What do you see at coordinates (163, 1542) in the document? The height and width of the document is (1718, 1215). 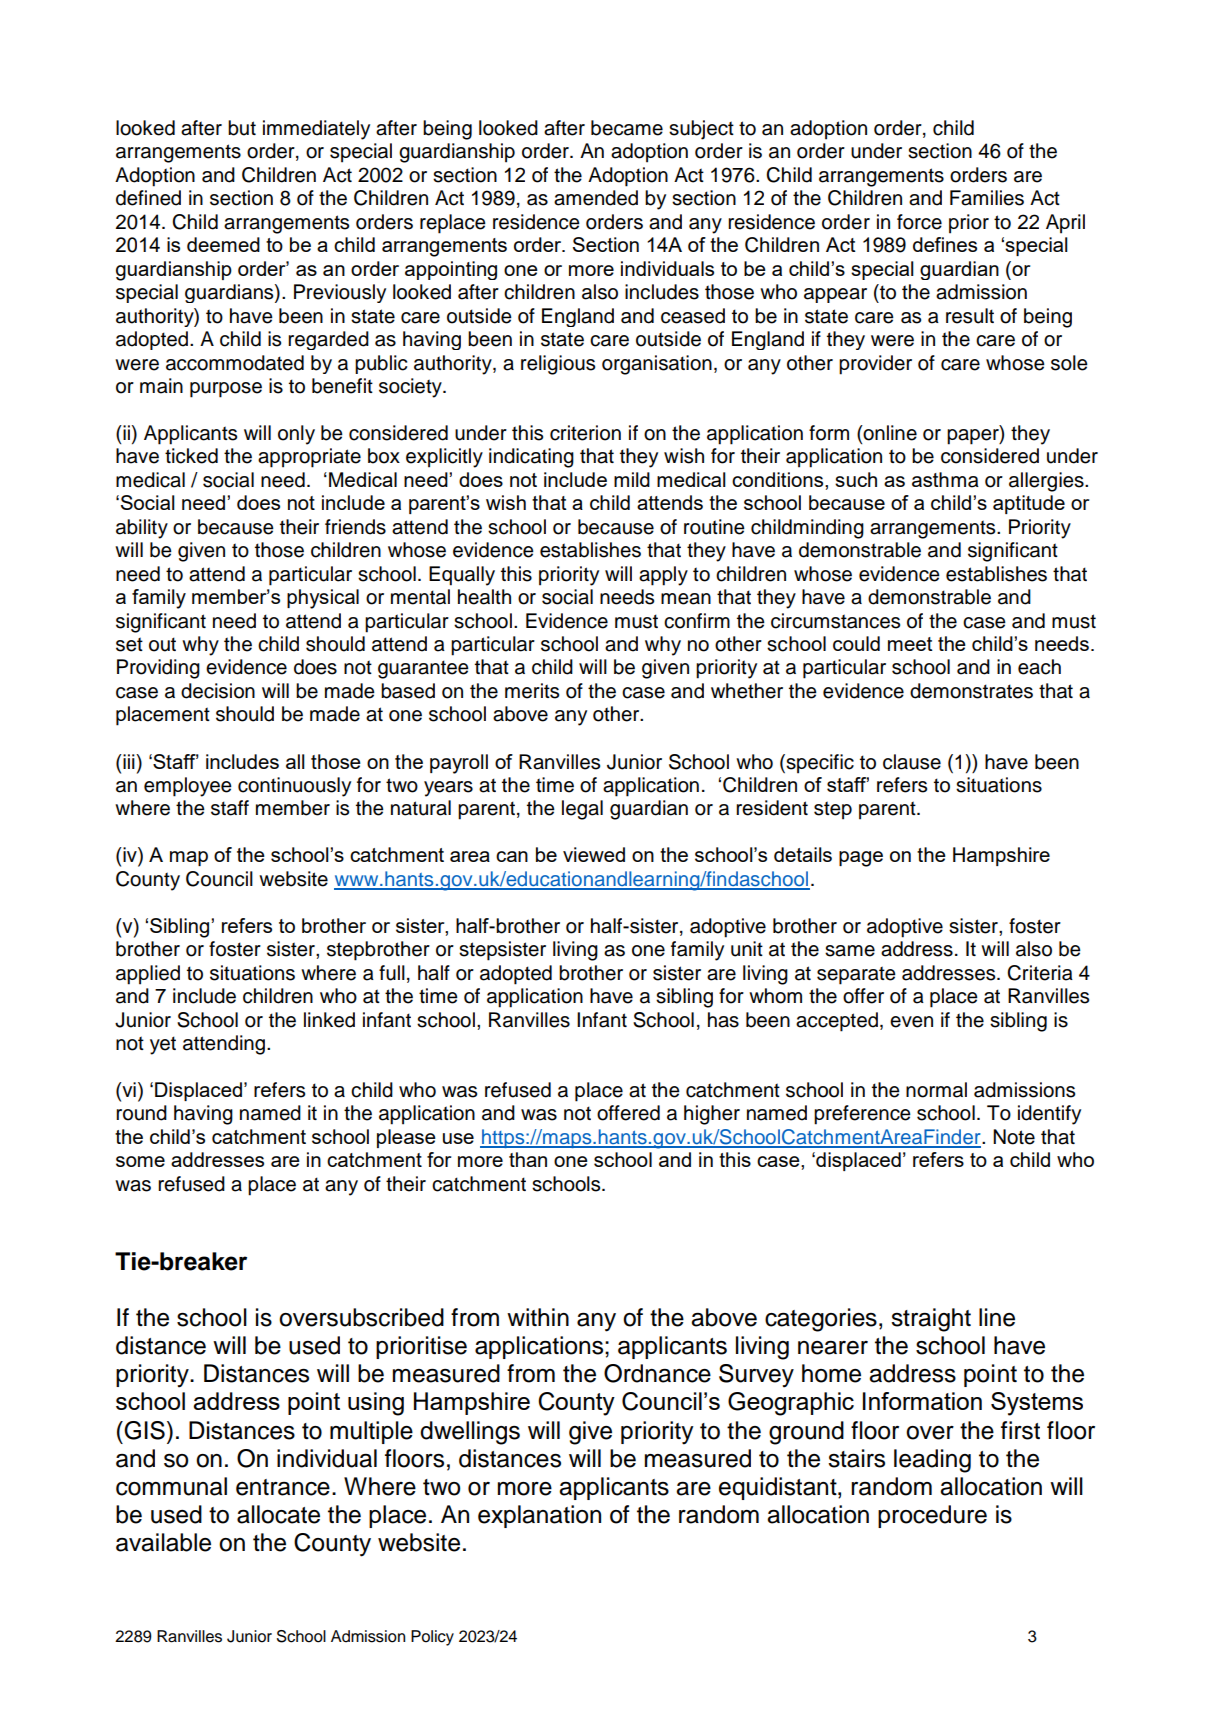 I see `available` at bounding box center [163, 1542].
